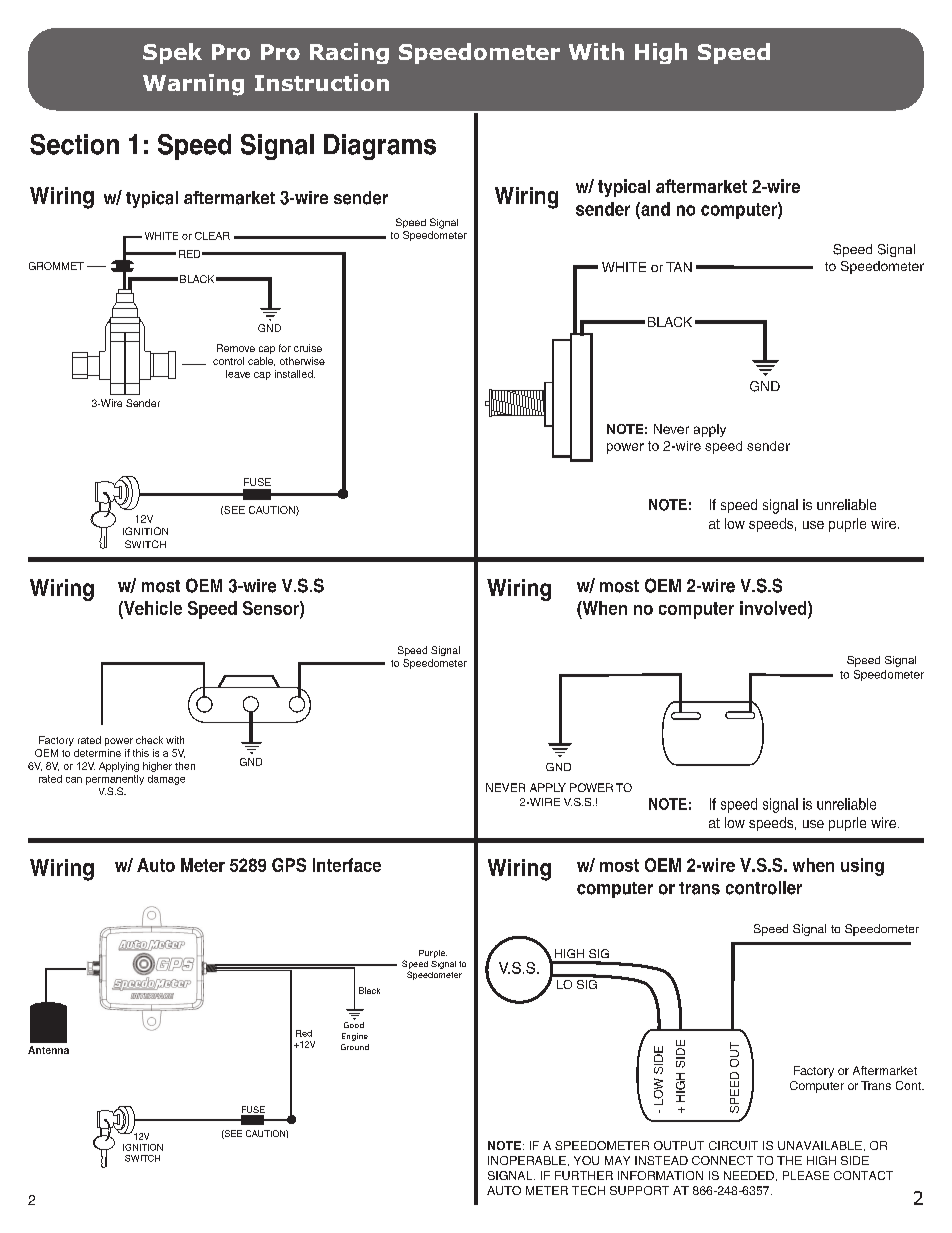 Image resolution: width=952 pixels, height=1233 pixels. I want to click on TAN, so click(679, 267).
